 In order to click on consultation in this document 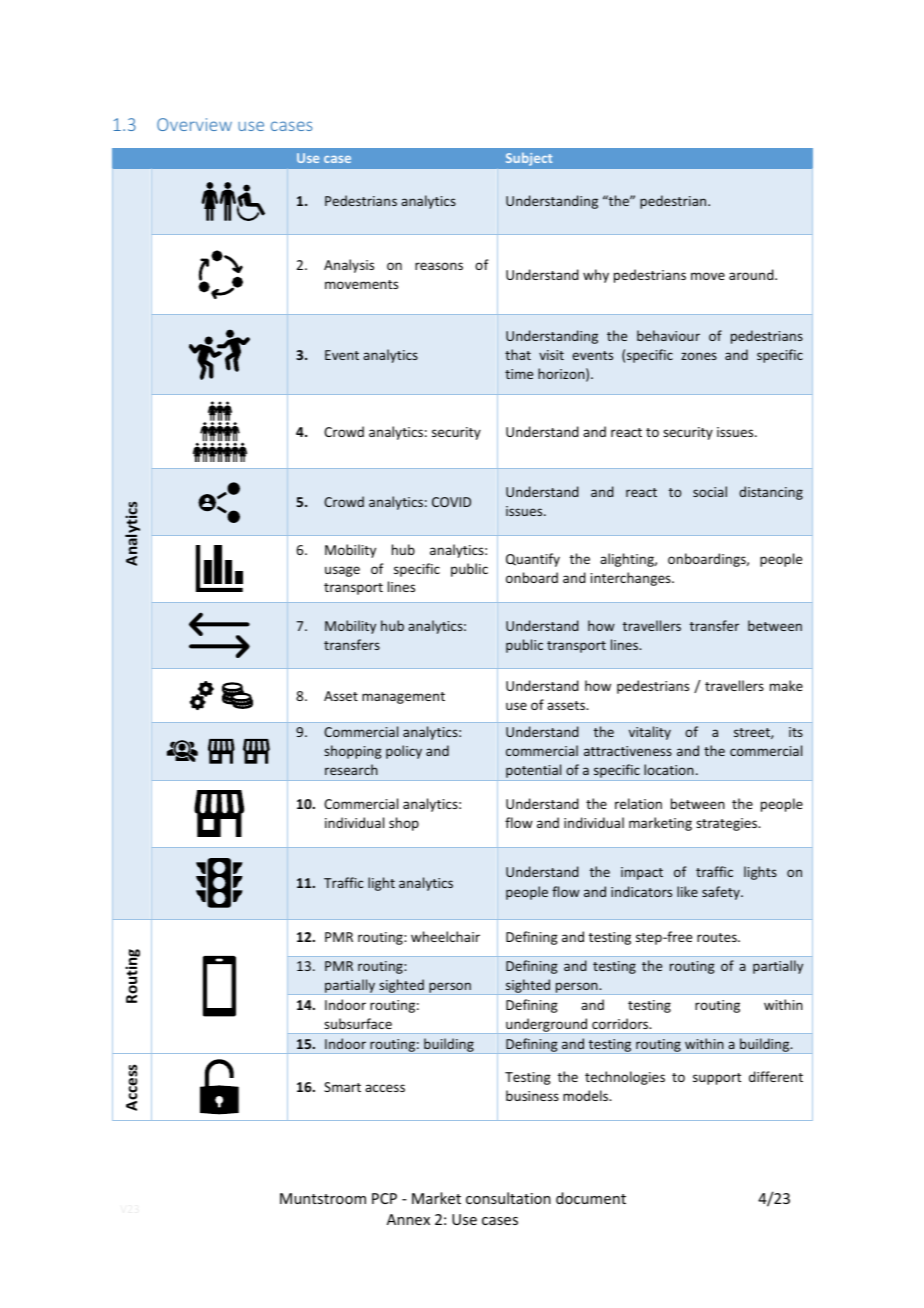, I will do `click(508, 1198)`.
